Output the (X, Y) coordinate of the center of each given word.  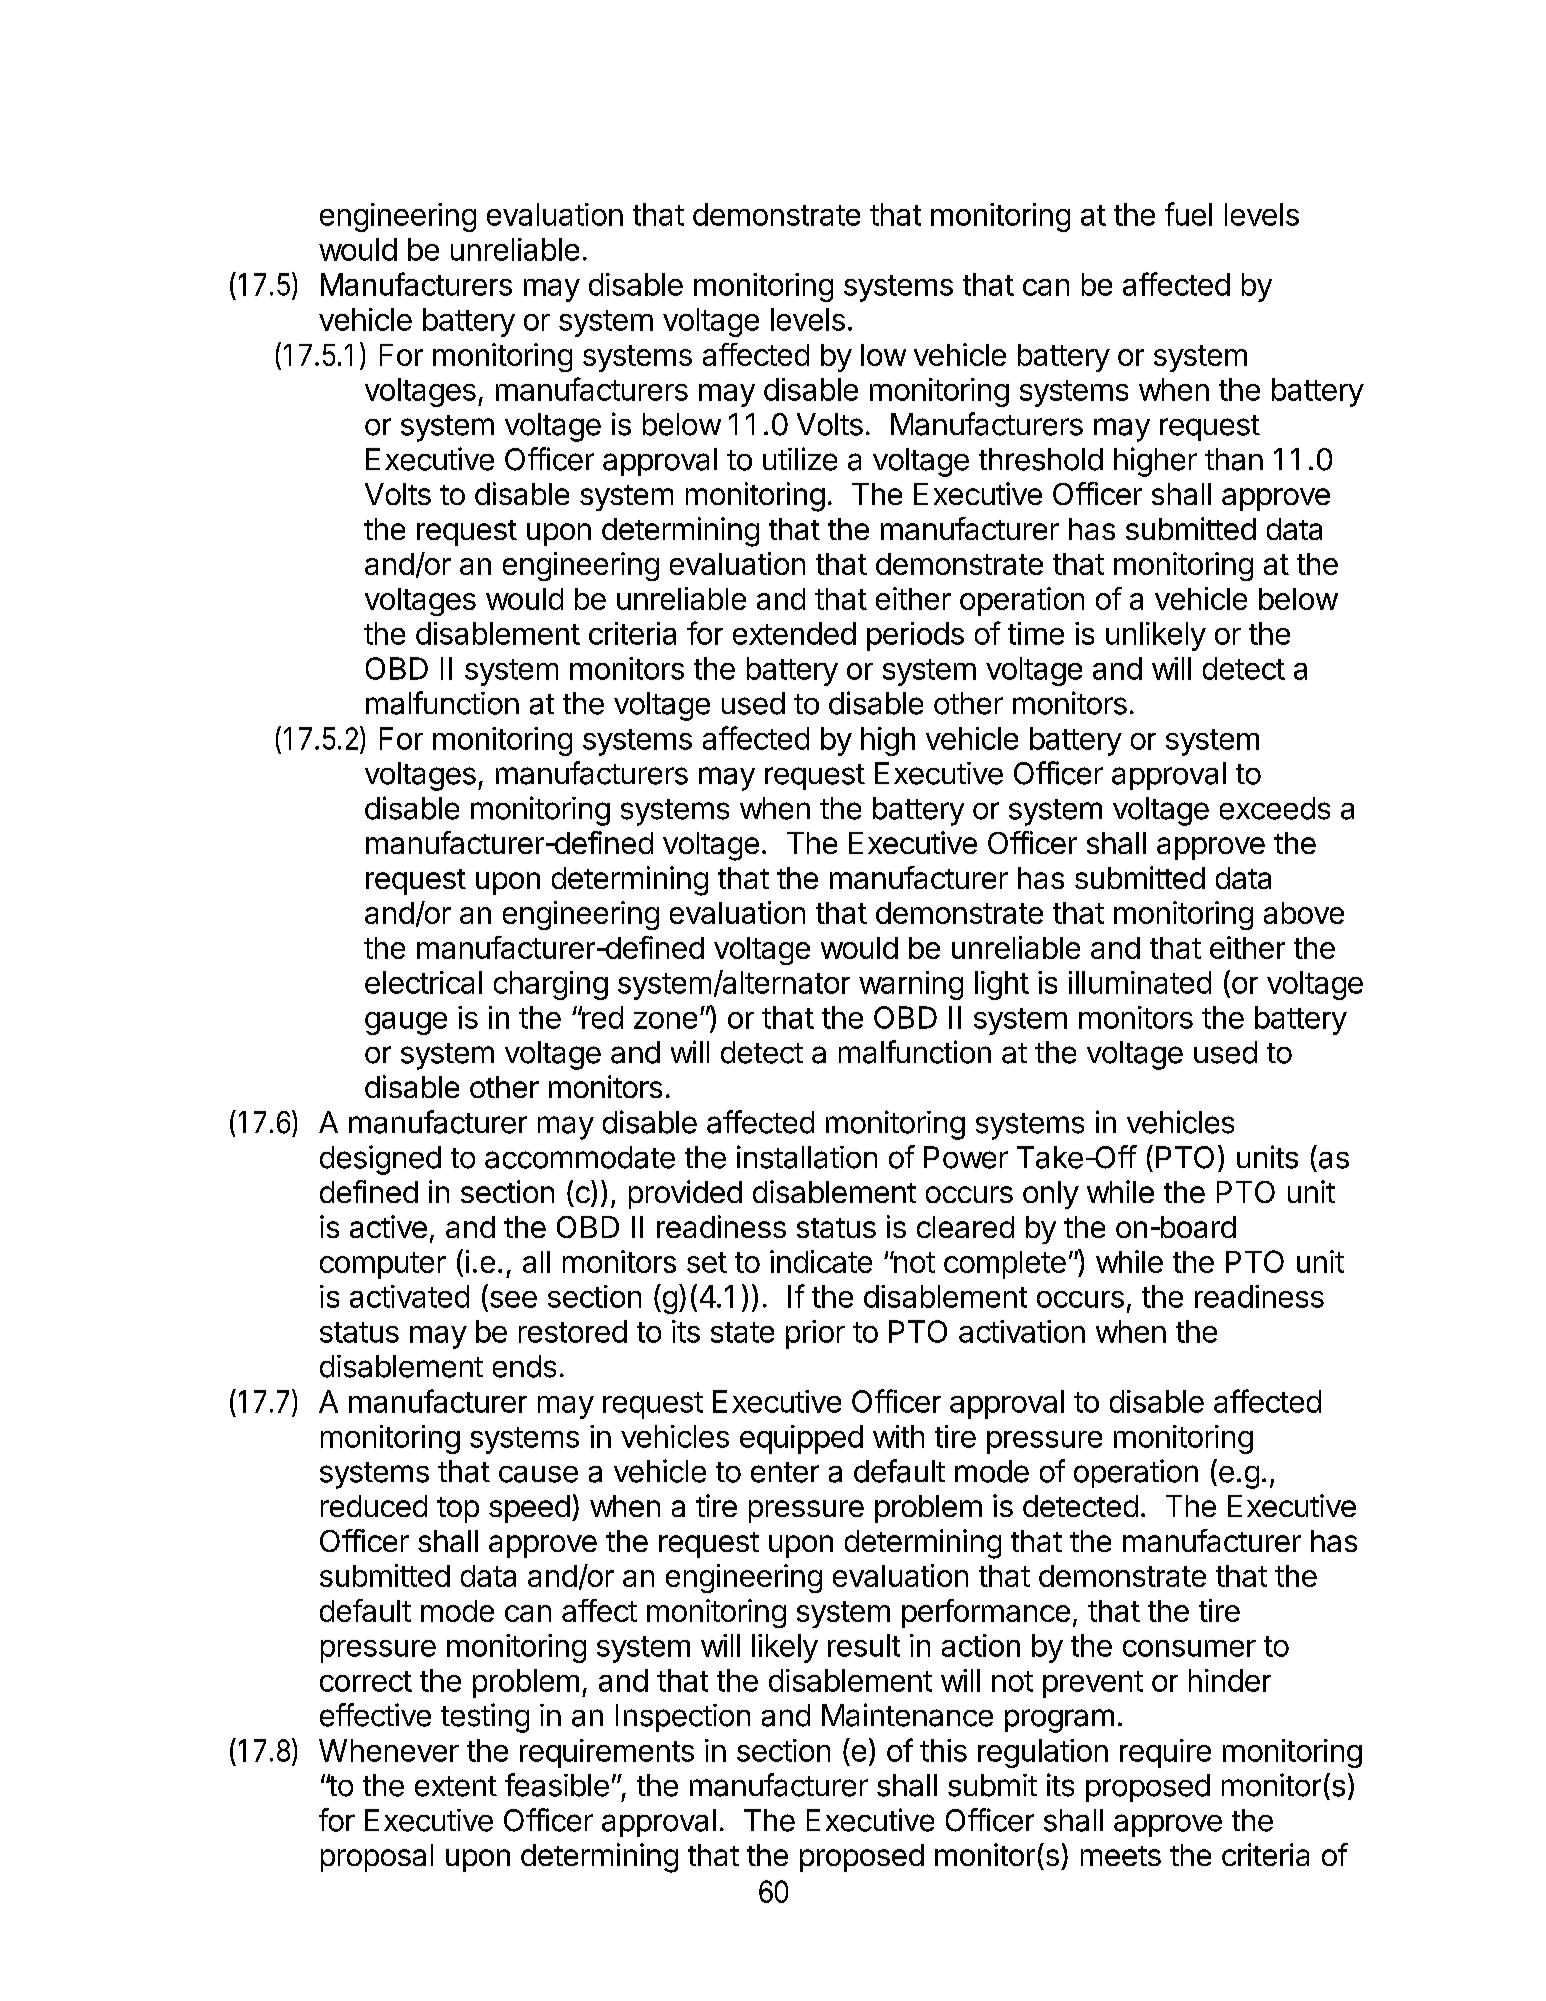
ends (524, 1366)
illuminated (1140, 982)
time (1036, 633)
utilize (800, 459)
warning (911, 985)
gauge (406, 1023)
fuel (1188, 214)
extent (456, 1786)
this (943, 1750)
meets (1121, 1856)
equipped (801, 1439)
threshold (1041, 459)
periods (915, 636)
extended (794, 633)
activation (1022, 1331)
